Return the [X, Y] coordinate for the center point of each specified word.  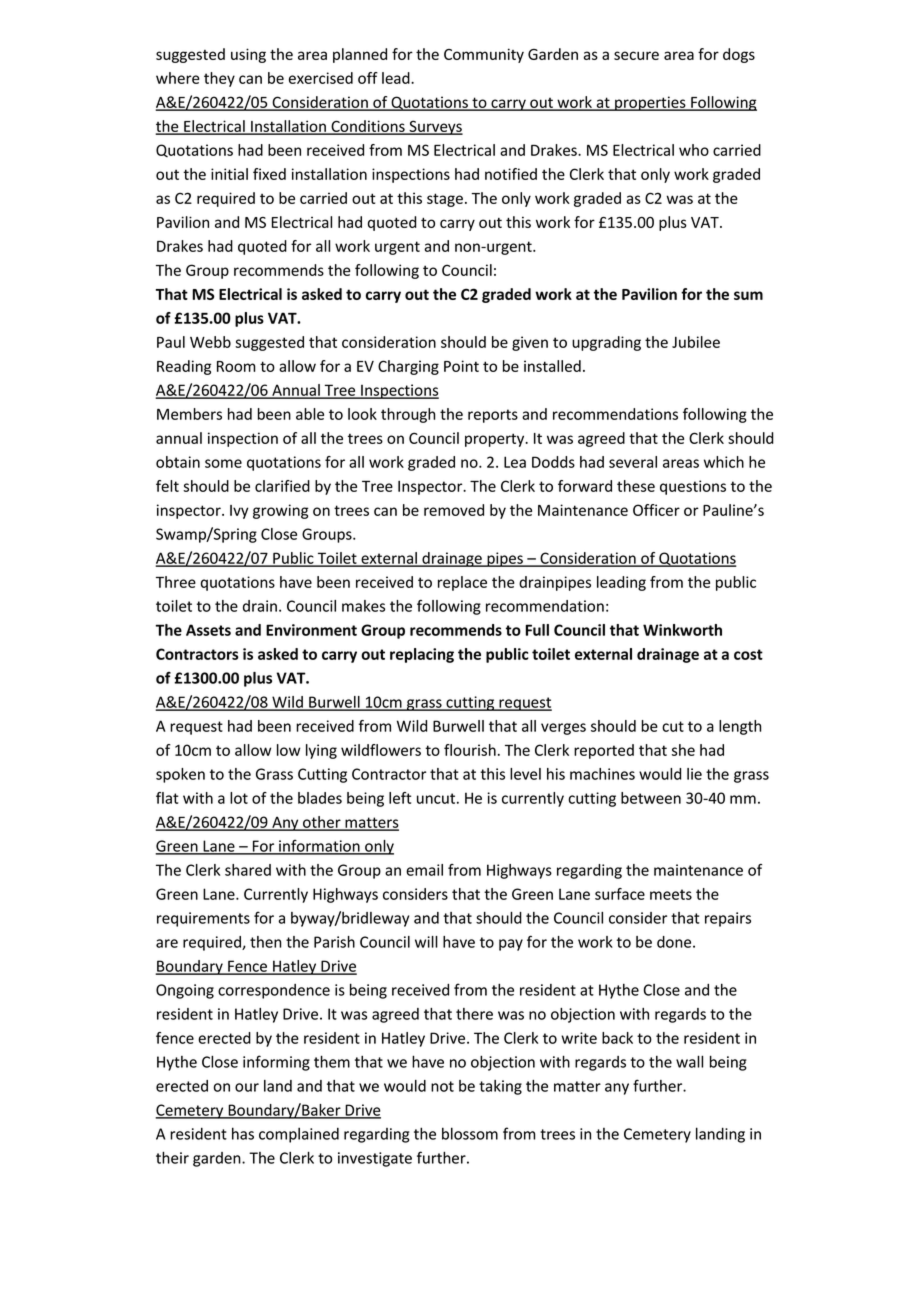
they [219, 79]
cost [748, 654]
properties [650, 103]
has [243, 1133]
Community [484, 55]
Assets [208, 630]
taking [500, 1087]
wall [689, 1061]
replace [462, 583]
